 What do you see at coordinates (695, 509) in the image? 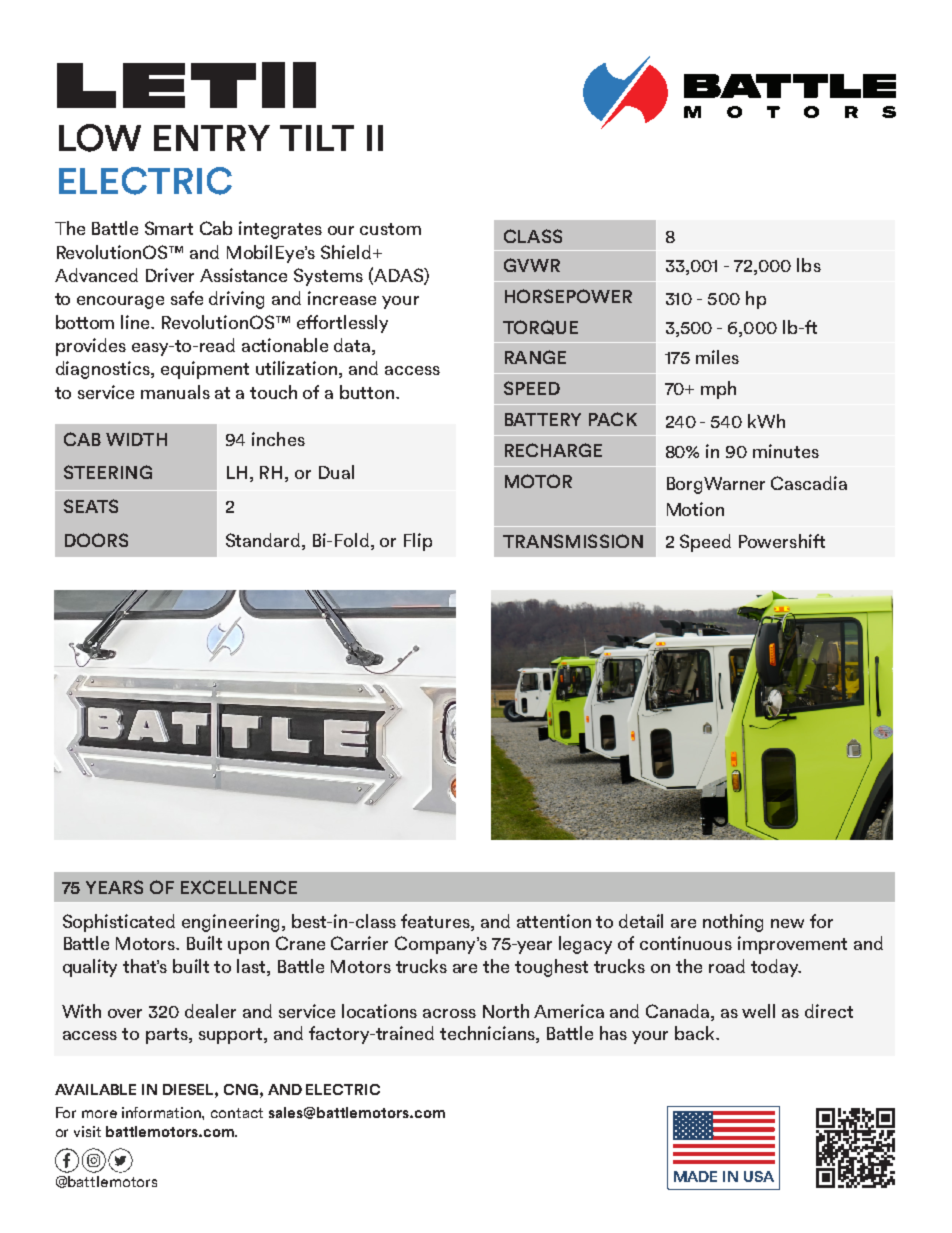
I see `Motion` at bounding box center [695, 509].
